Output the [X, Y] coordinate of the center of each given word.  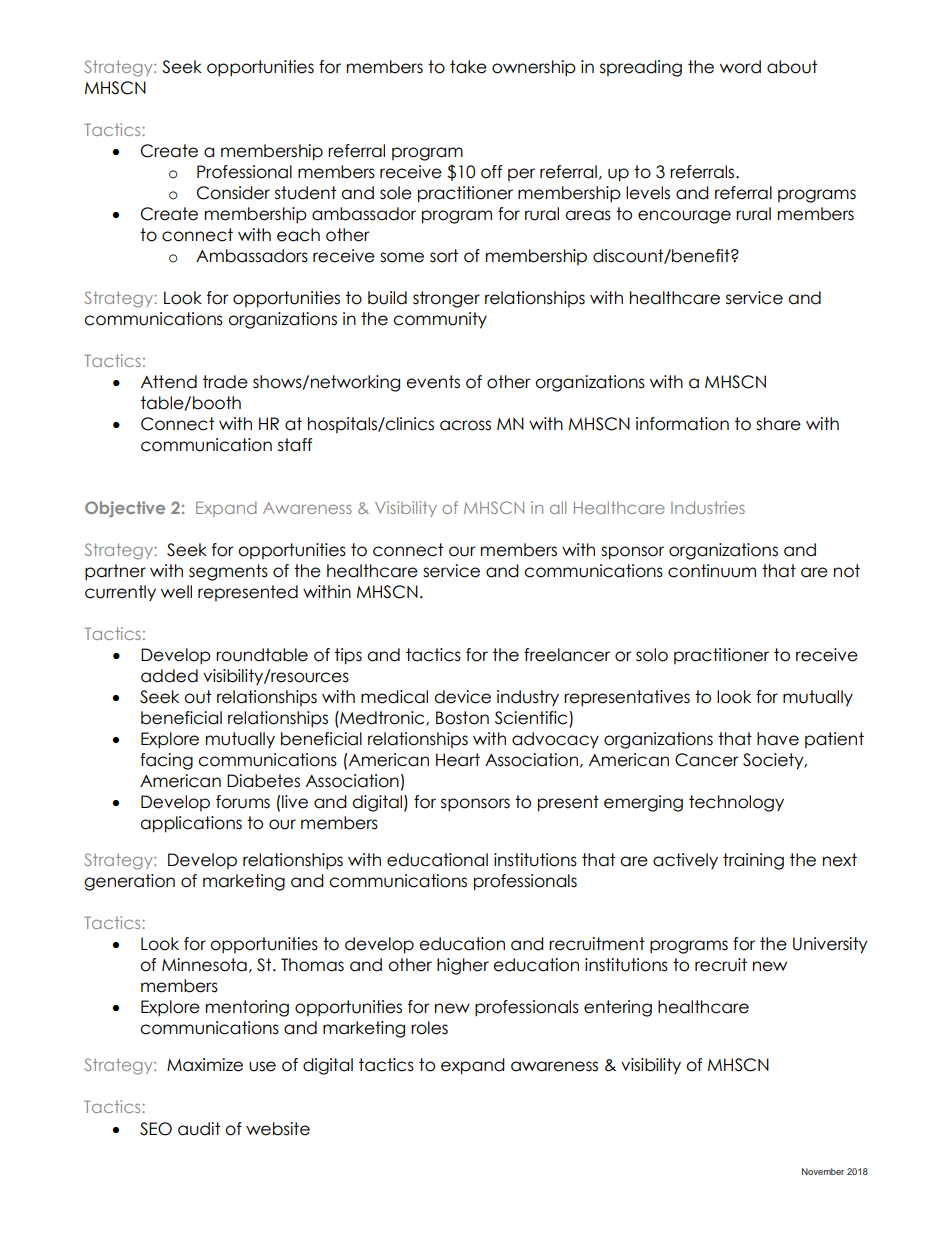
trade [225, 382]
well [176, 592]
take [468, 67]
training [753, 861]
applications [191, 824]
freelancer [567, 655]
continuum [712, 571]
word [740, 67]
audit [199, 1129]
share [778, 424]
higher [463, 966]
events [433, 382]
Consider [233, 193]
